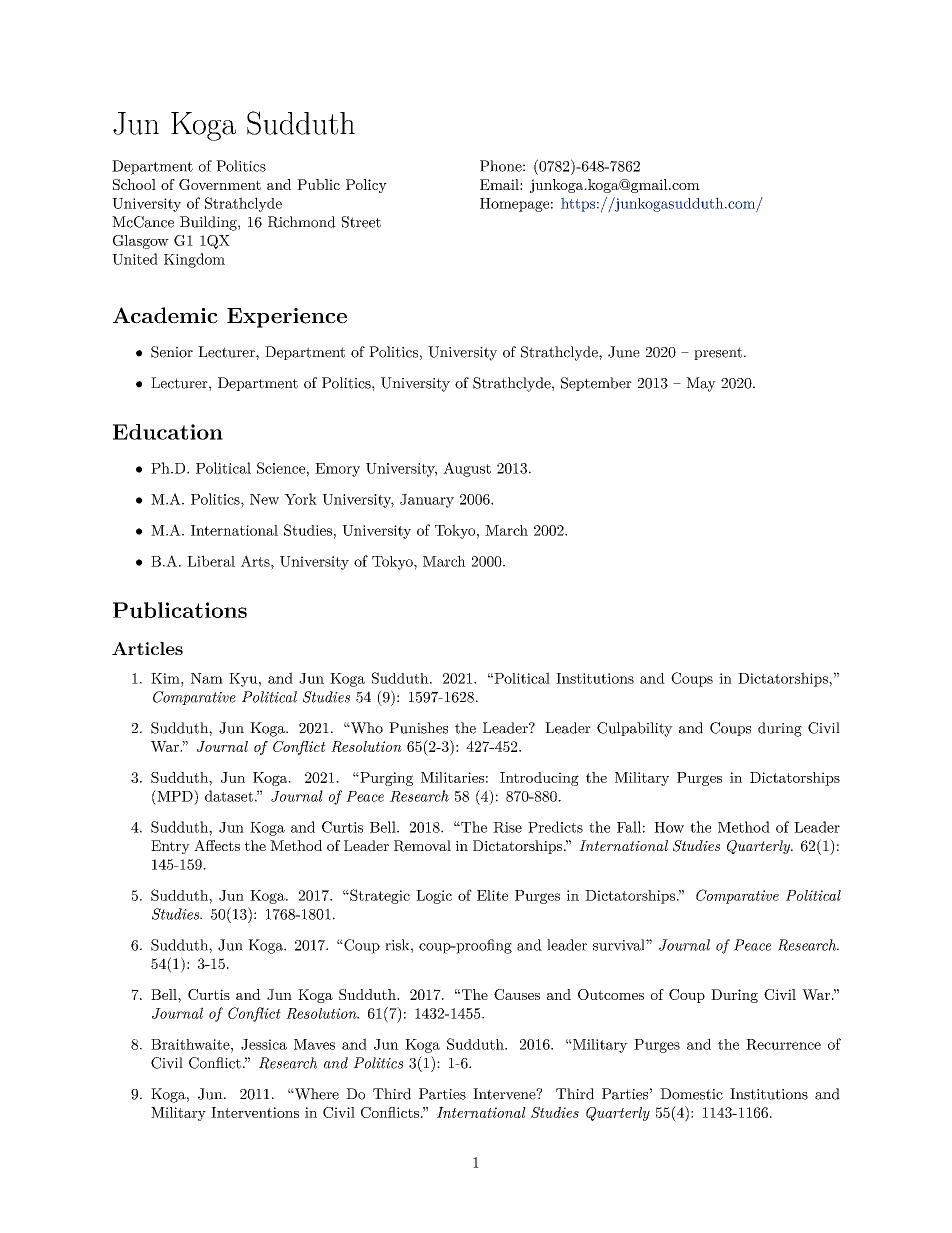  I want to click on Punishes, so click(418, 728).
